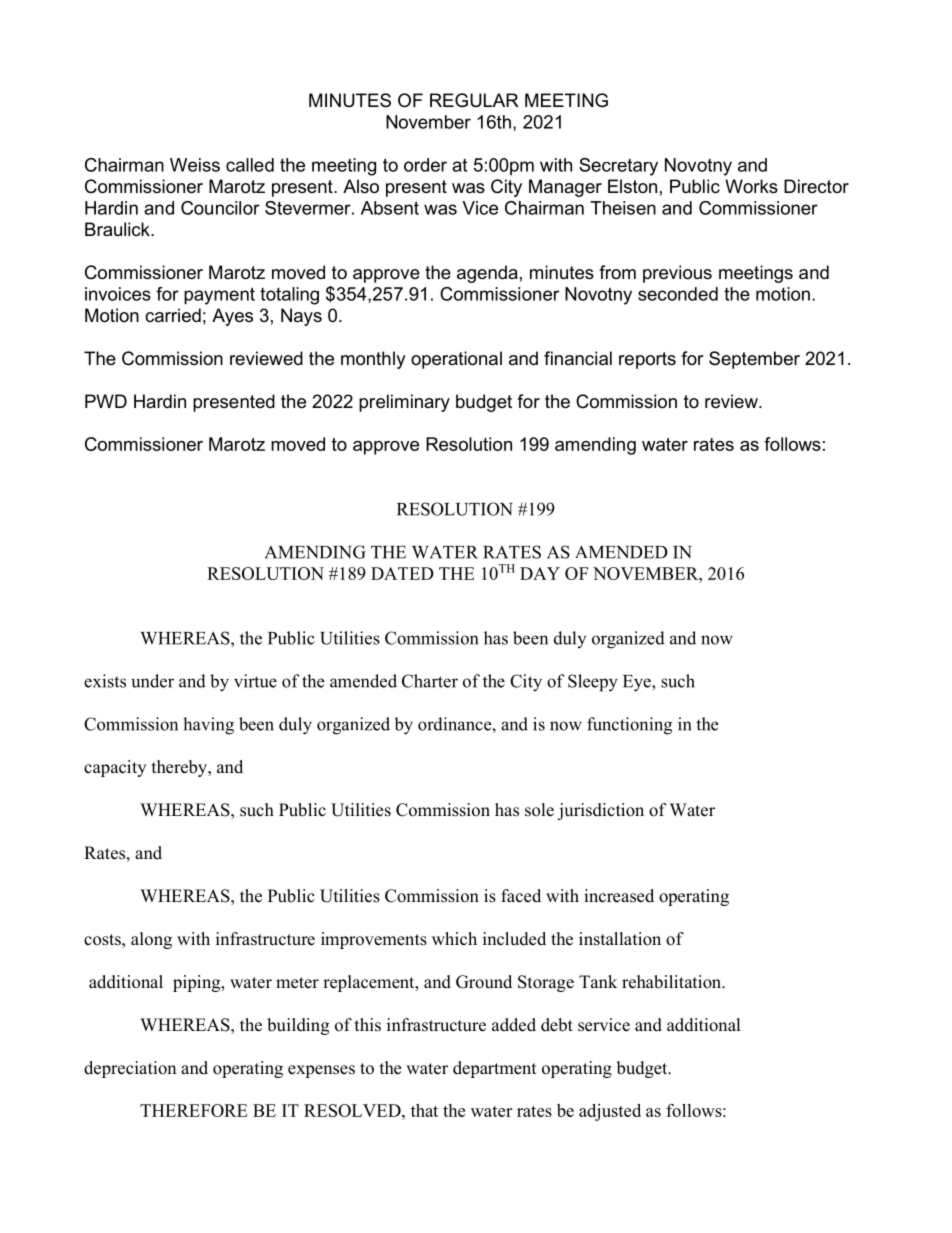  I want to click on sole, so click(539, 810).
